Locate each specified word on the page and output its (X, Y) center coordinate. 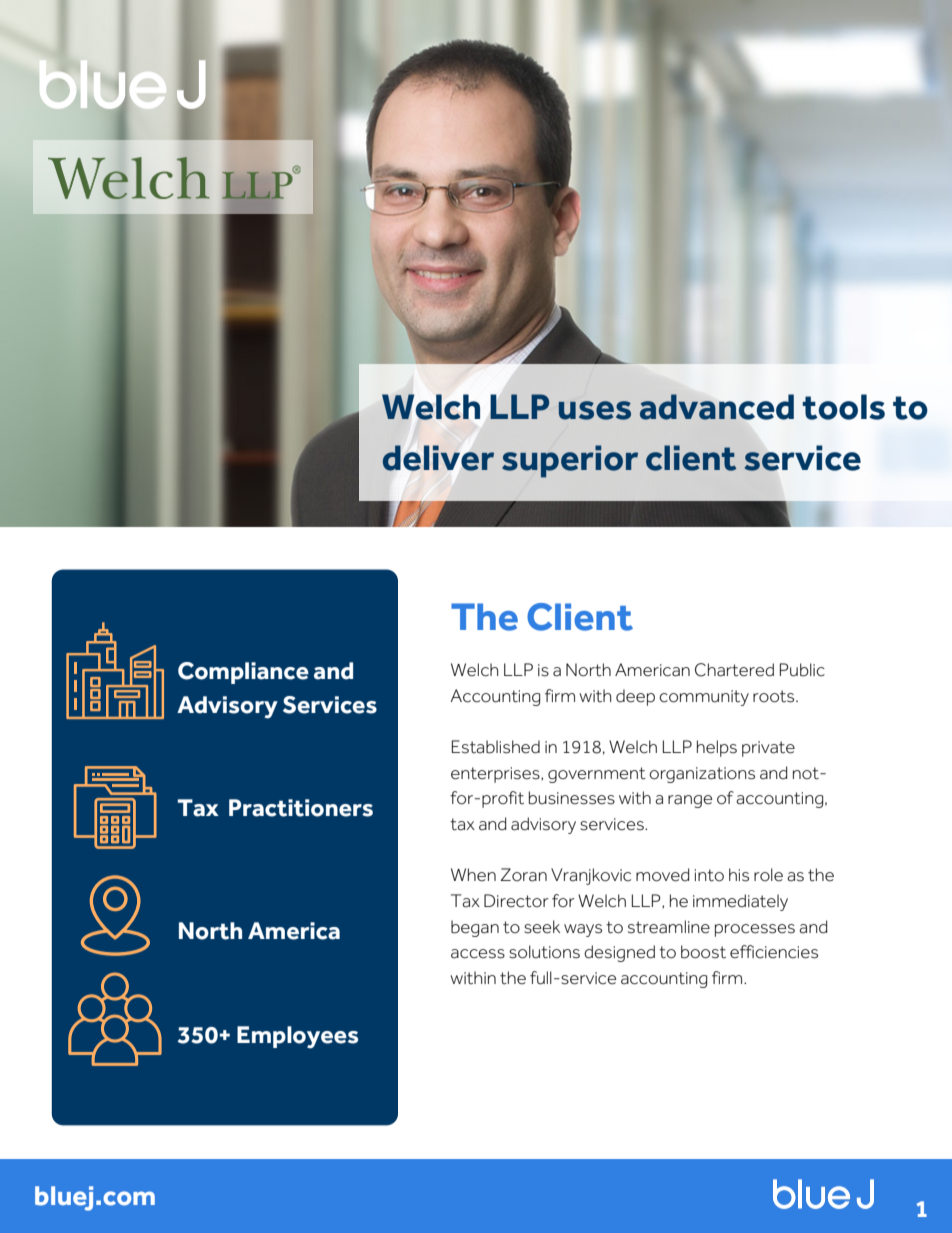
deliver (438, 458)
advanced (717, 407)
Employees (297, 1037)
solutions (544, 952)
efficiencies (774, 952)
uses (595, 410)
